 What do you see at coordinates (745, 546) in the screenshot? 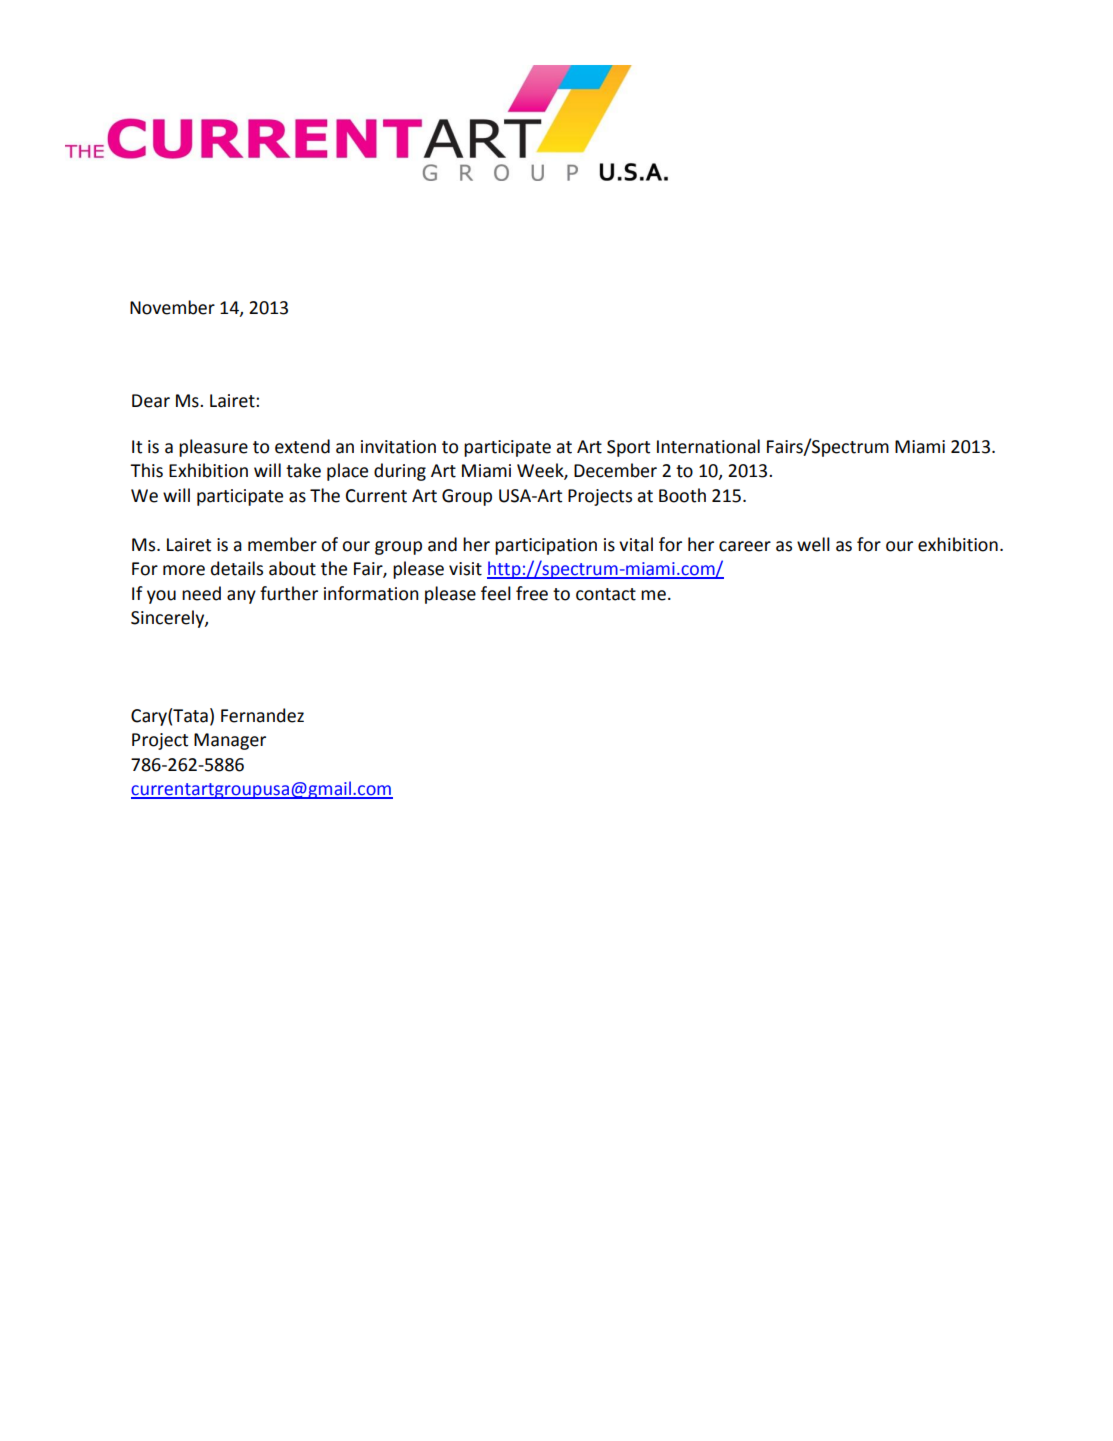
I see `career` at bounding box center [745, 546].
